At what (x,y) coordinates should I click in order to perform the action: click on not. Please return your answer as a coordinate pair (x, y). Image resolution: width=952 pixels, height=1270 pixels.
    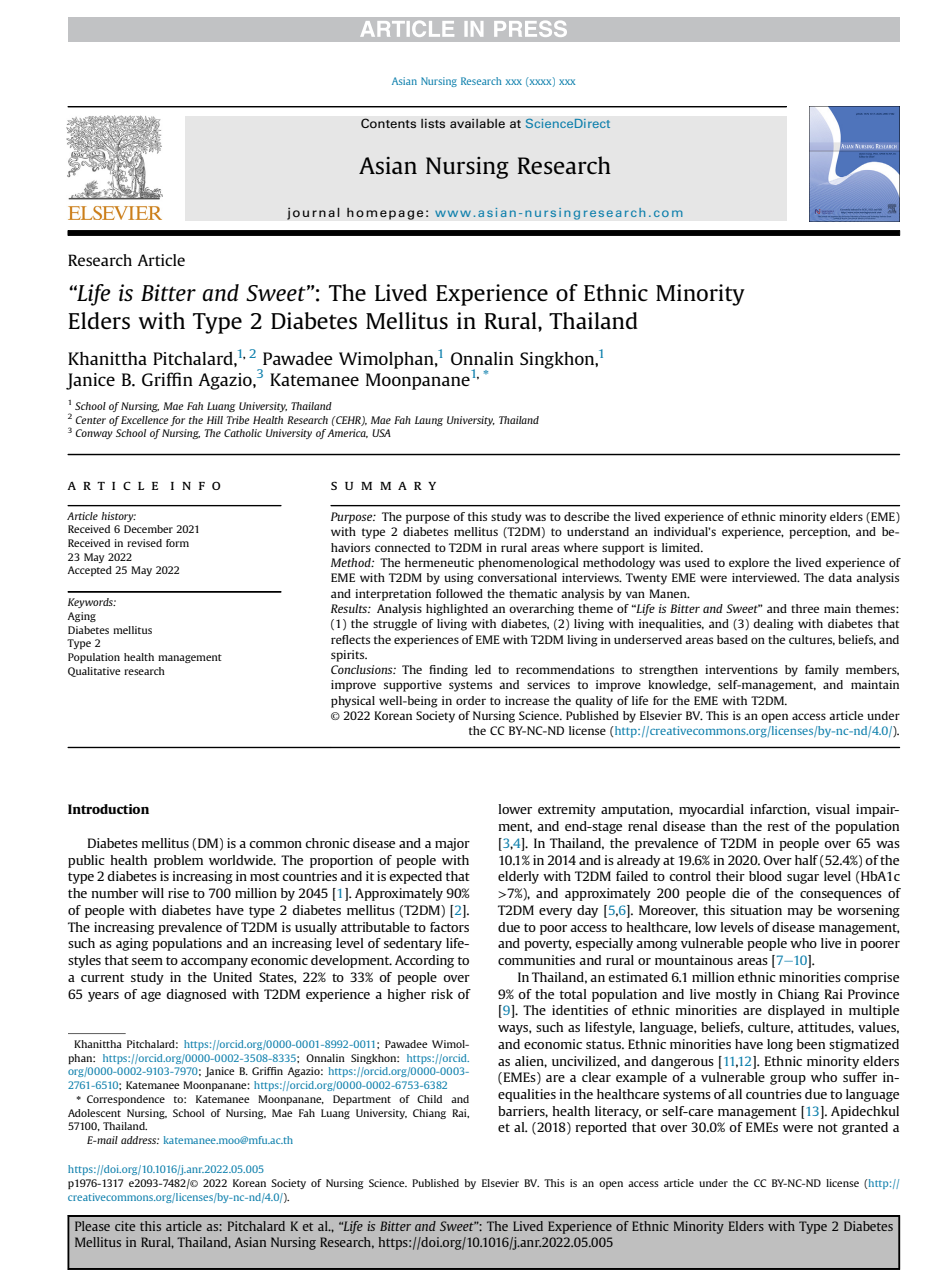
    Looking at the image, I should click on (828, 1127).
